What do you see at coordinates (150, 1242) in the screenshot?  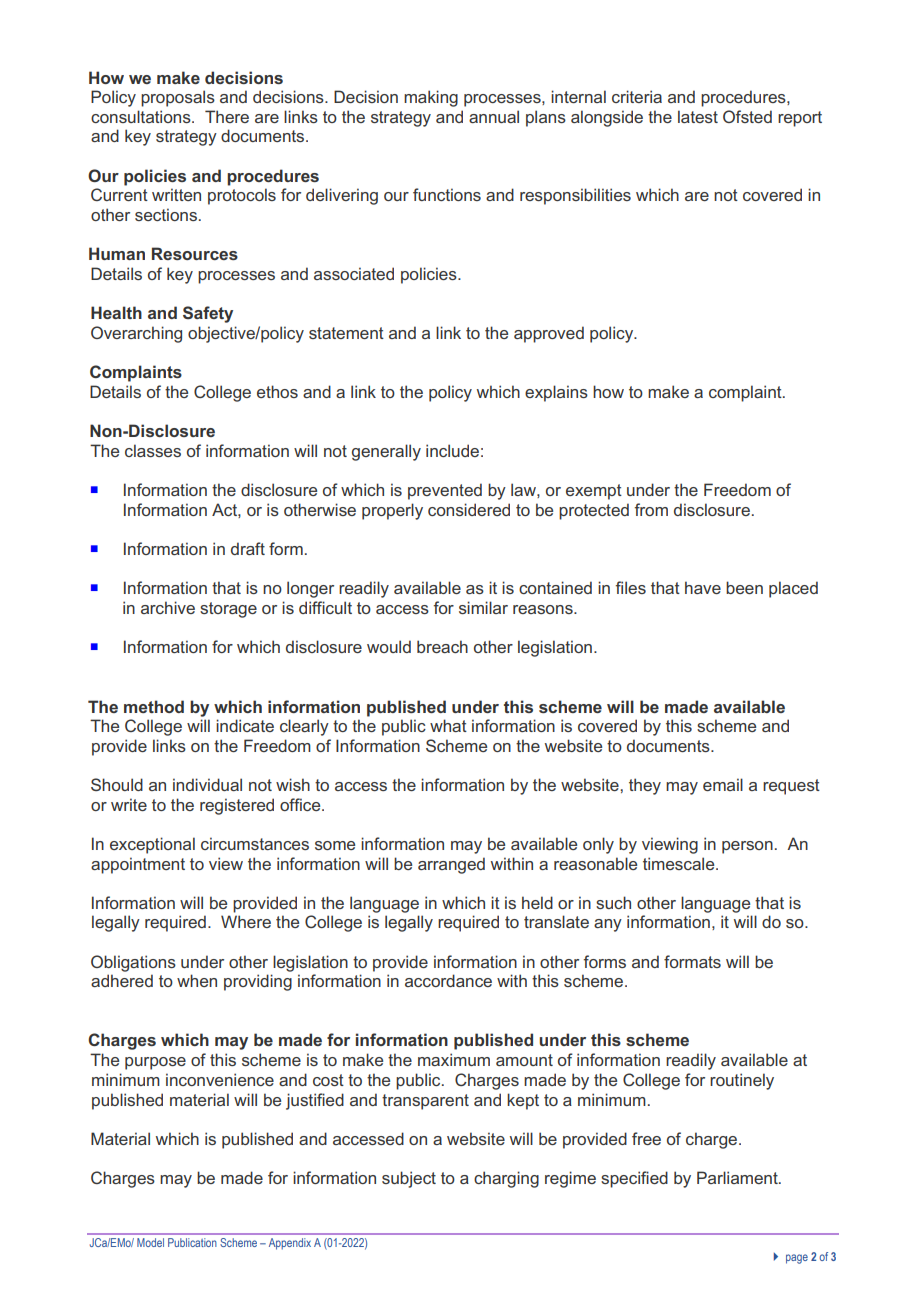 I see `Model` at bounding box center [150, 1242].
